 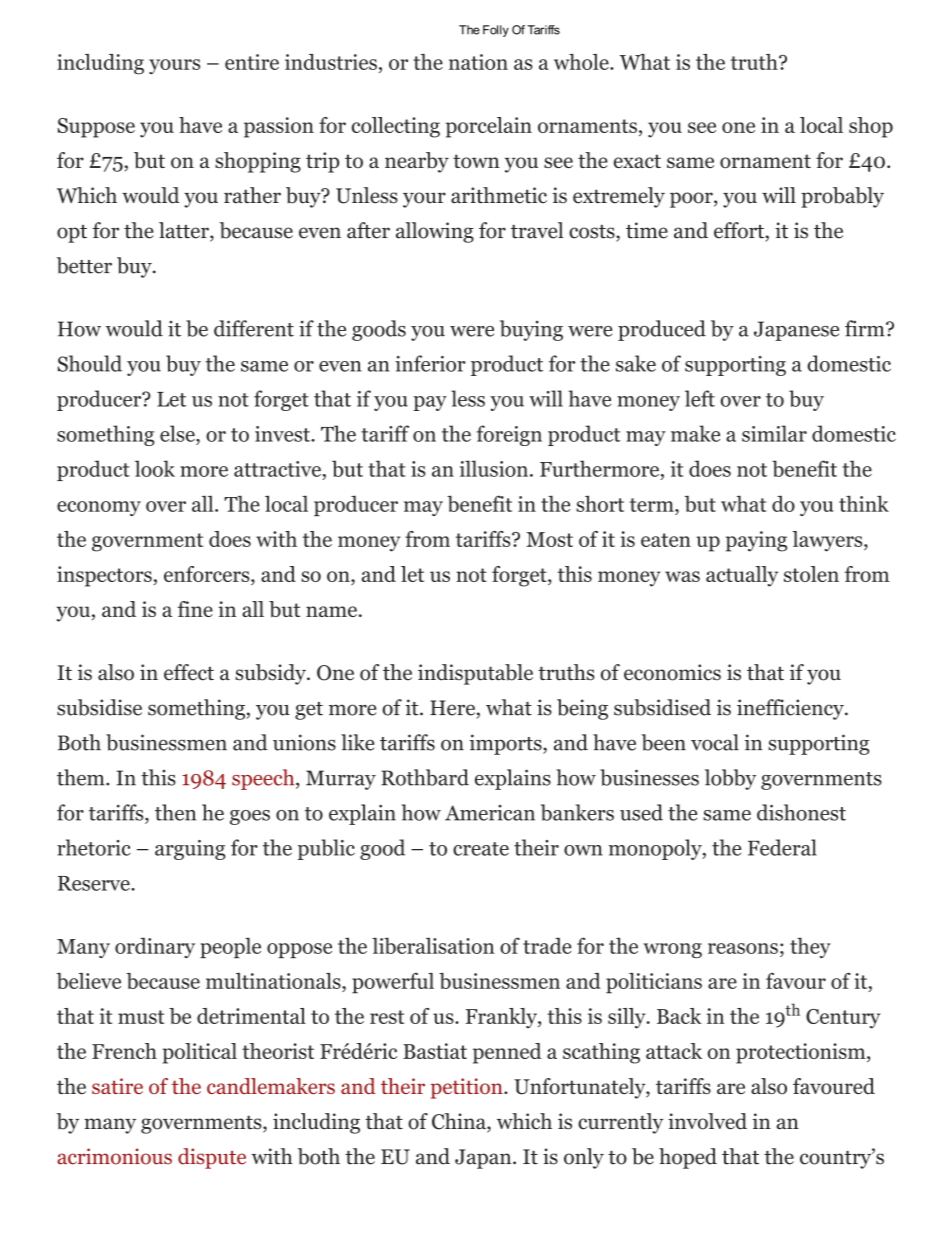 What do you see at coordinates (489, 127) in the image?
I see `porcelain` at bounding box center [489, 127].
